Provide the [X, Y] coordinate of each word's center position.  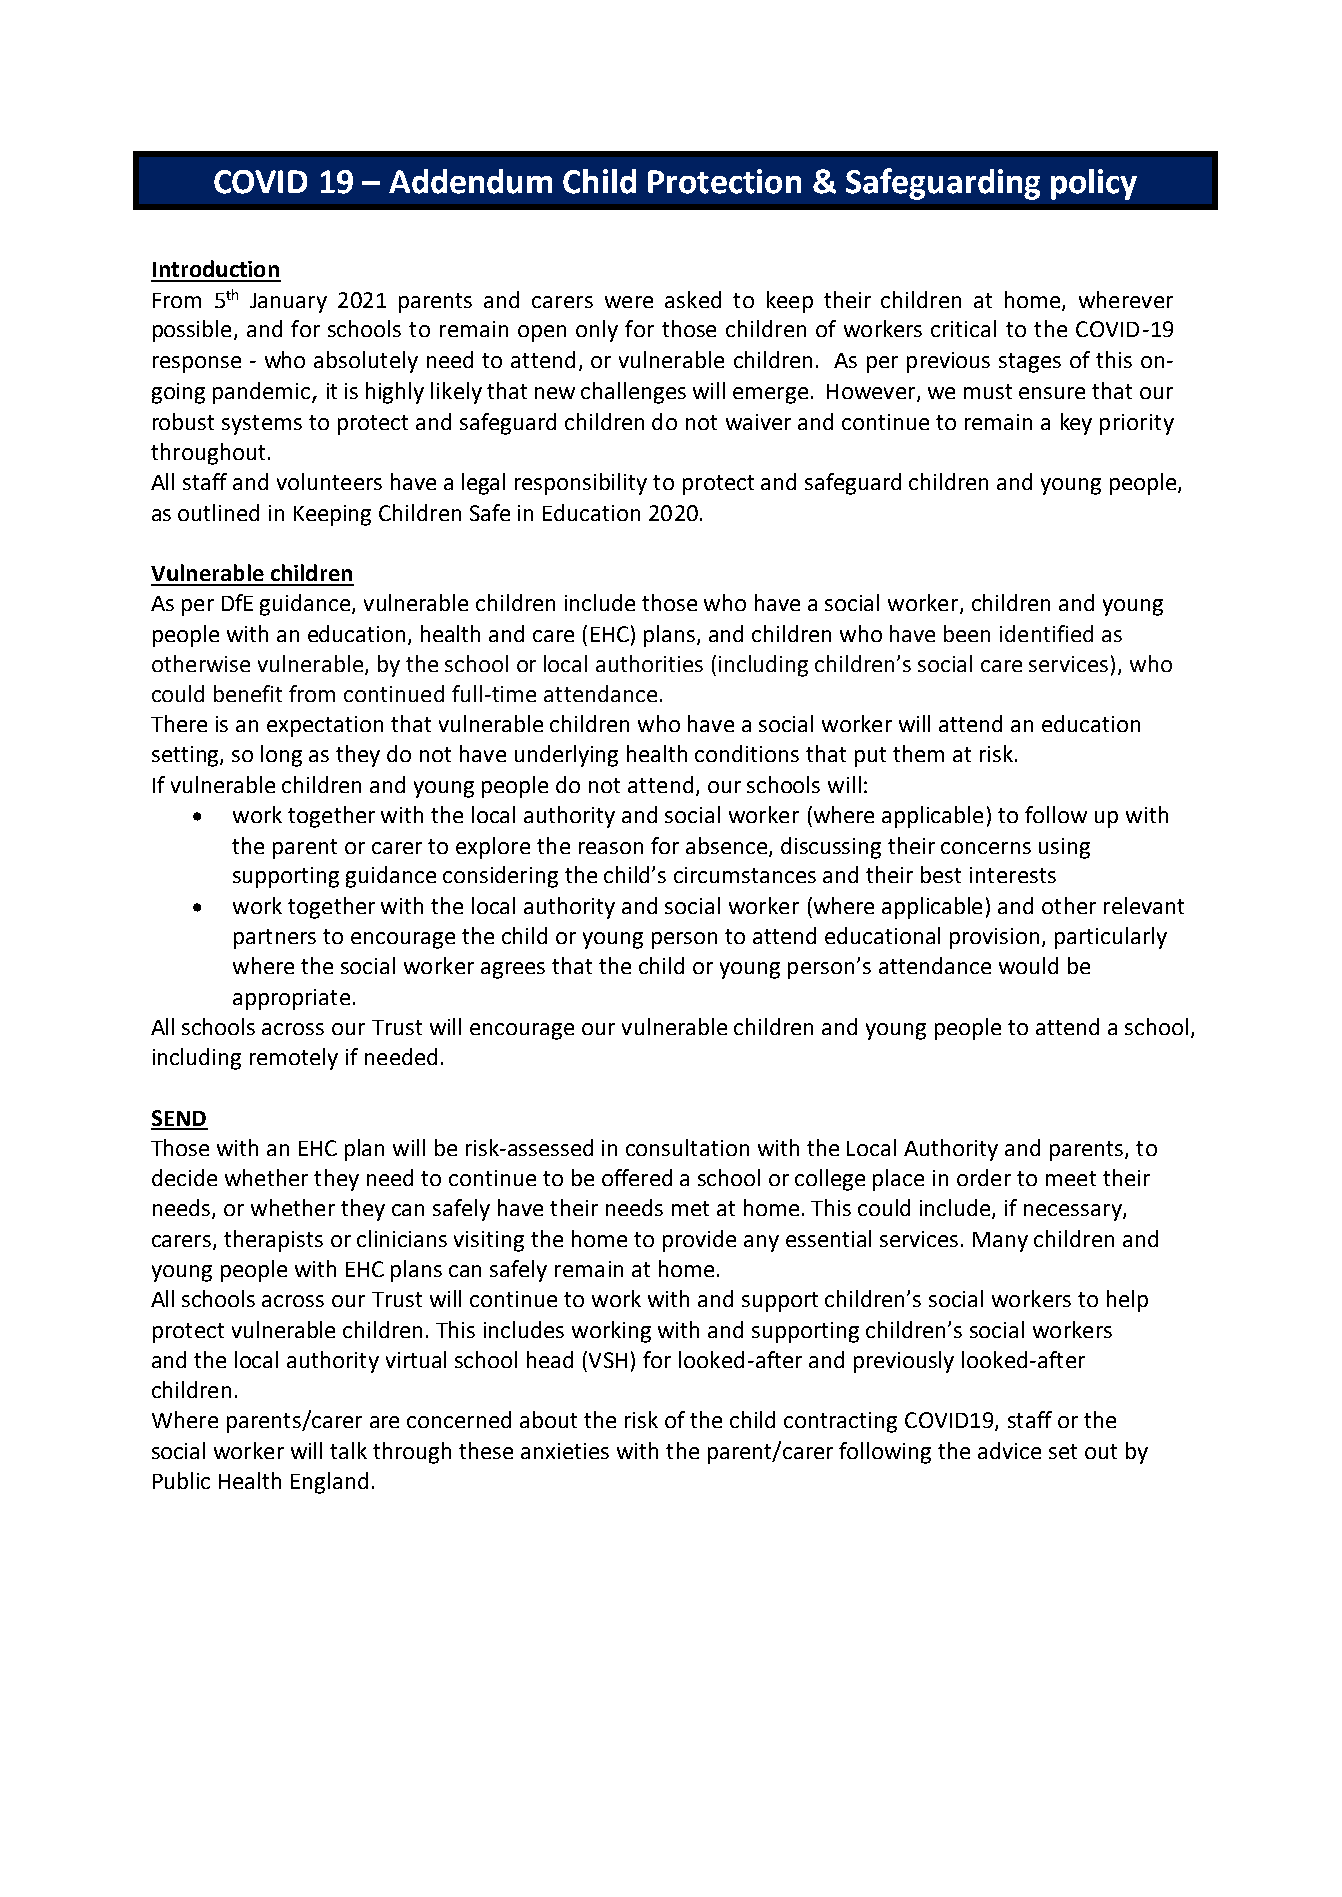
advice [1009, 1450]
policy [1094, 184]
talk [348, 1450]
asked [693, 299]
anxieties [565, 1451]
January [288, 303]
